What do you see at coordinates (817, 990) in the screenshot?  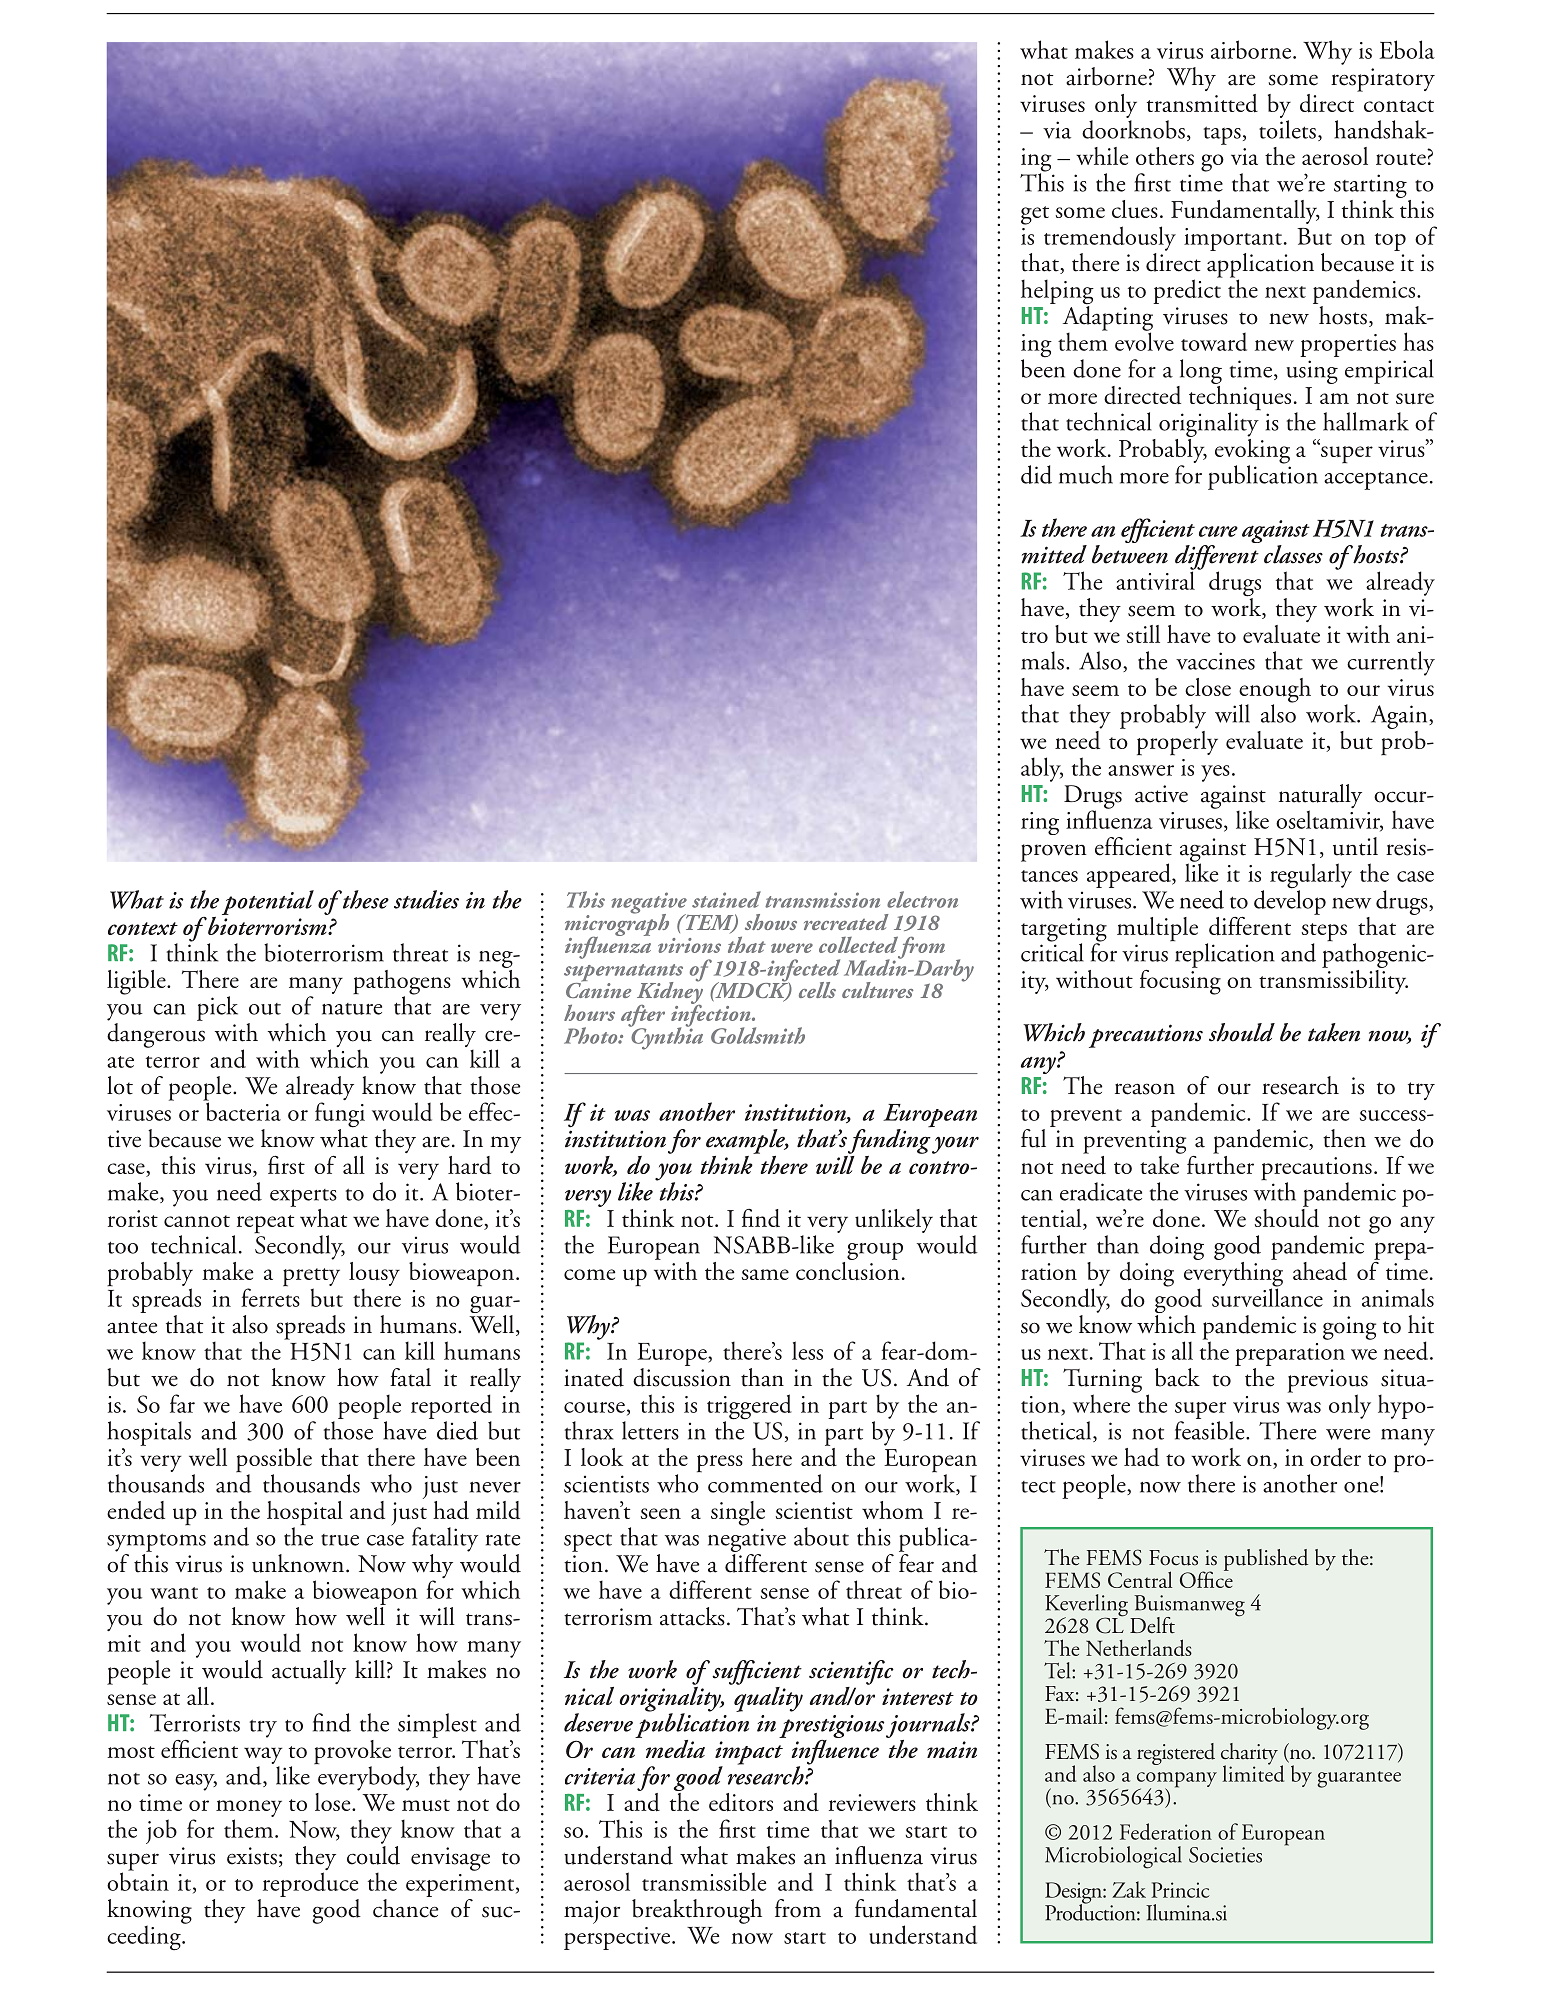 I see `cells` at bounding box center [817, 990].
